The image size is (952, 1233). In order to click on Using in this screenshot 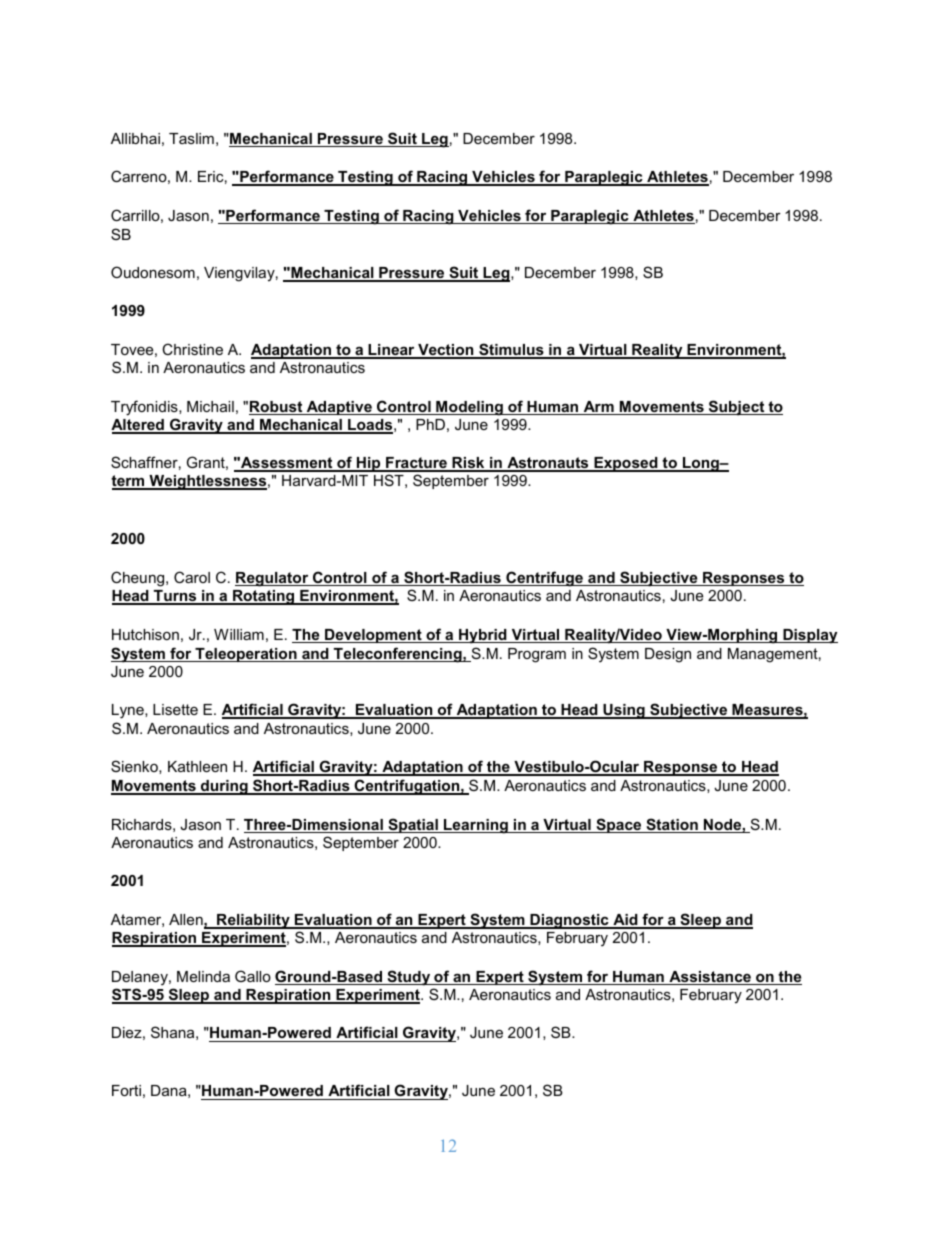, I will do `click(624, 711)`.
